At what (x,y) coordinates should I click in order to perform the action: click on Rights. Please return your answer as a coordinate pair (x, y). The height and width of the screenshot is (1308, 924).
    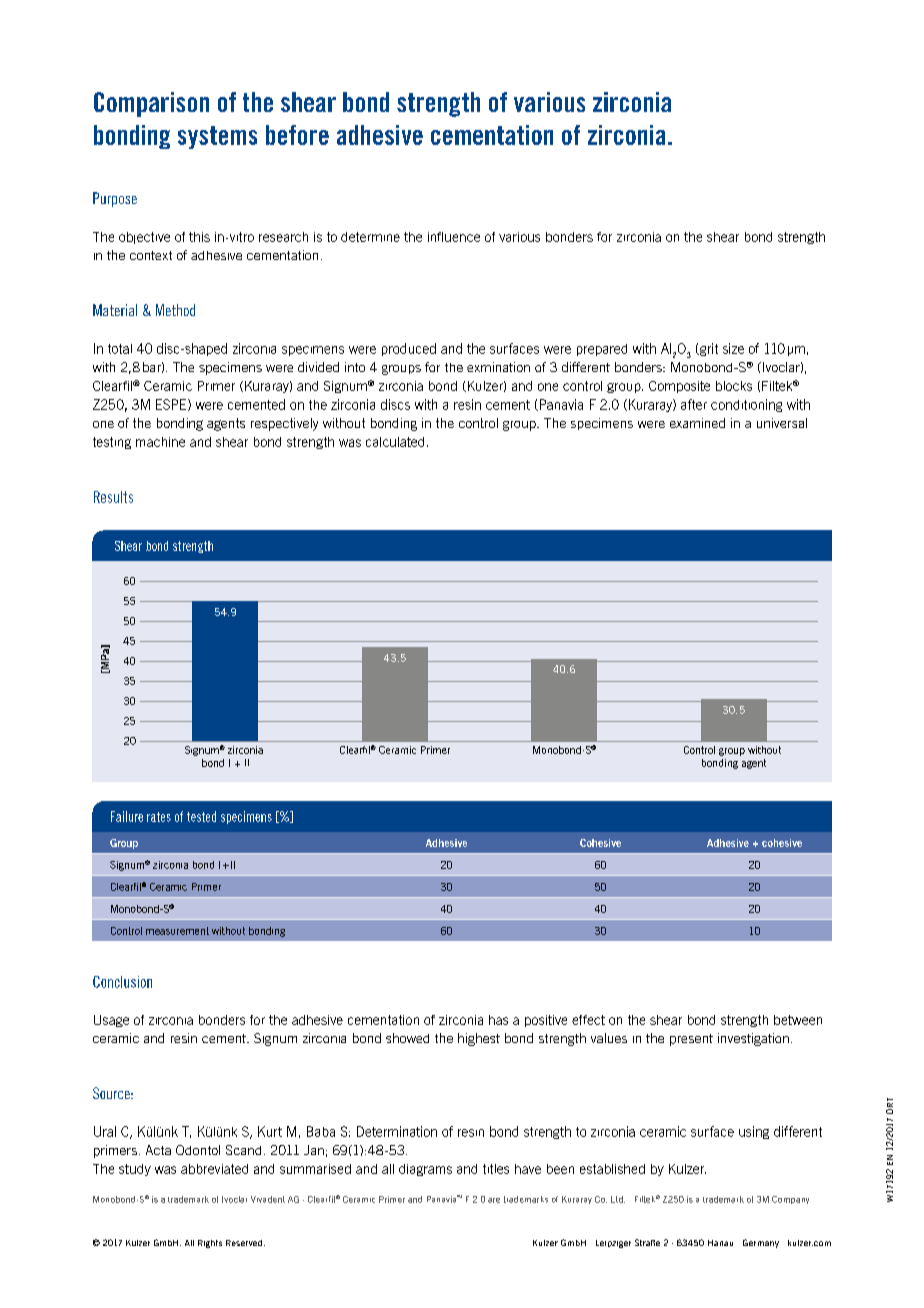
    Looking at the image, I should click on (210, 1244).
